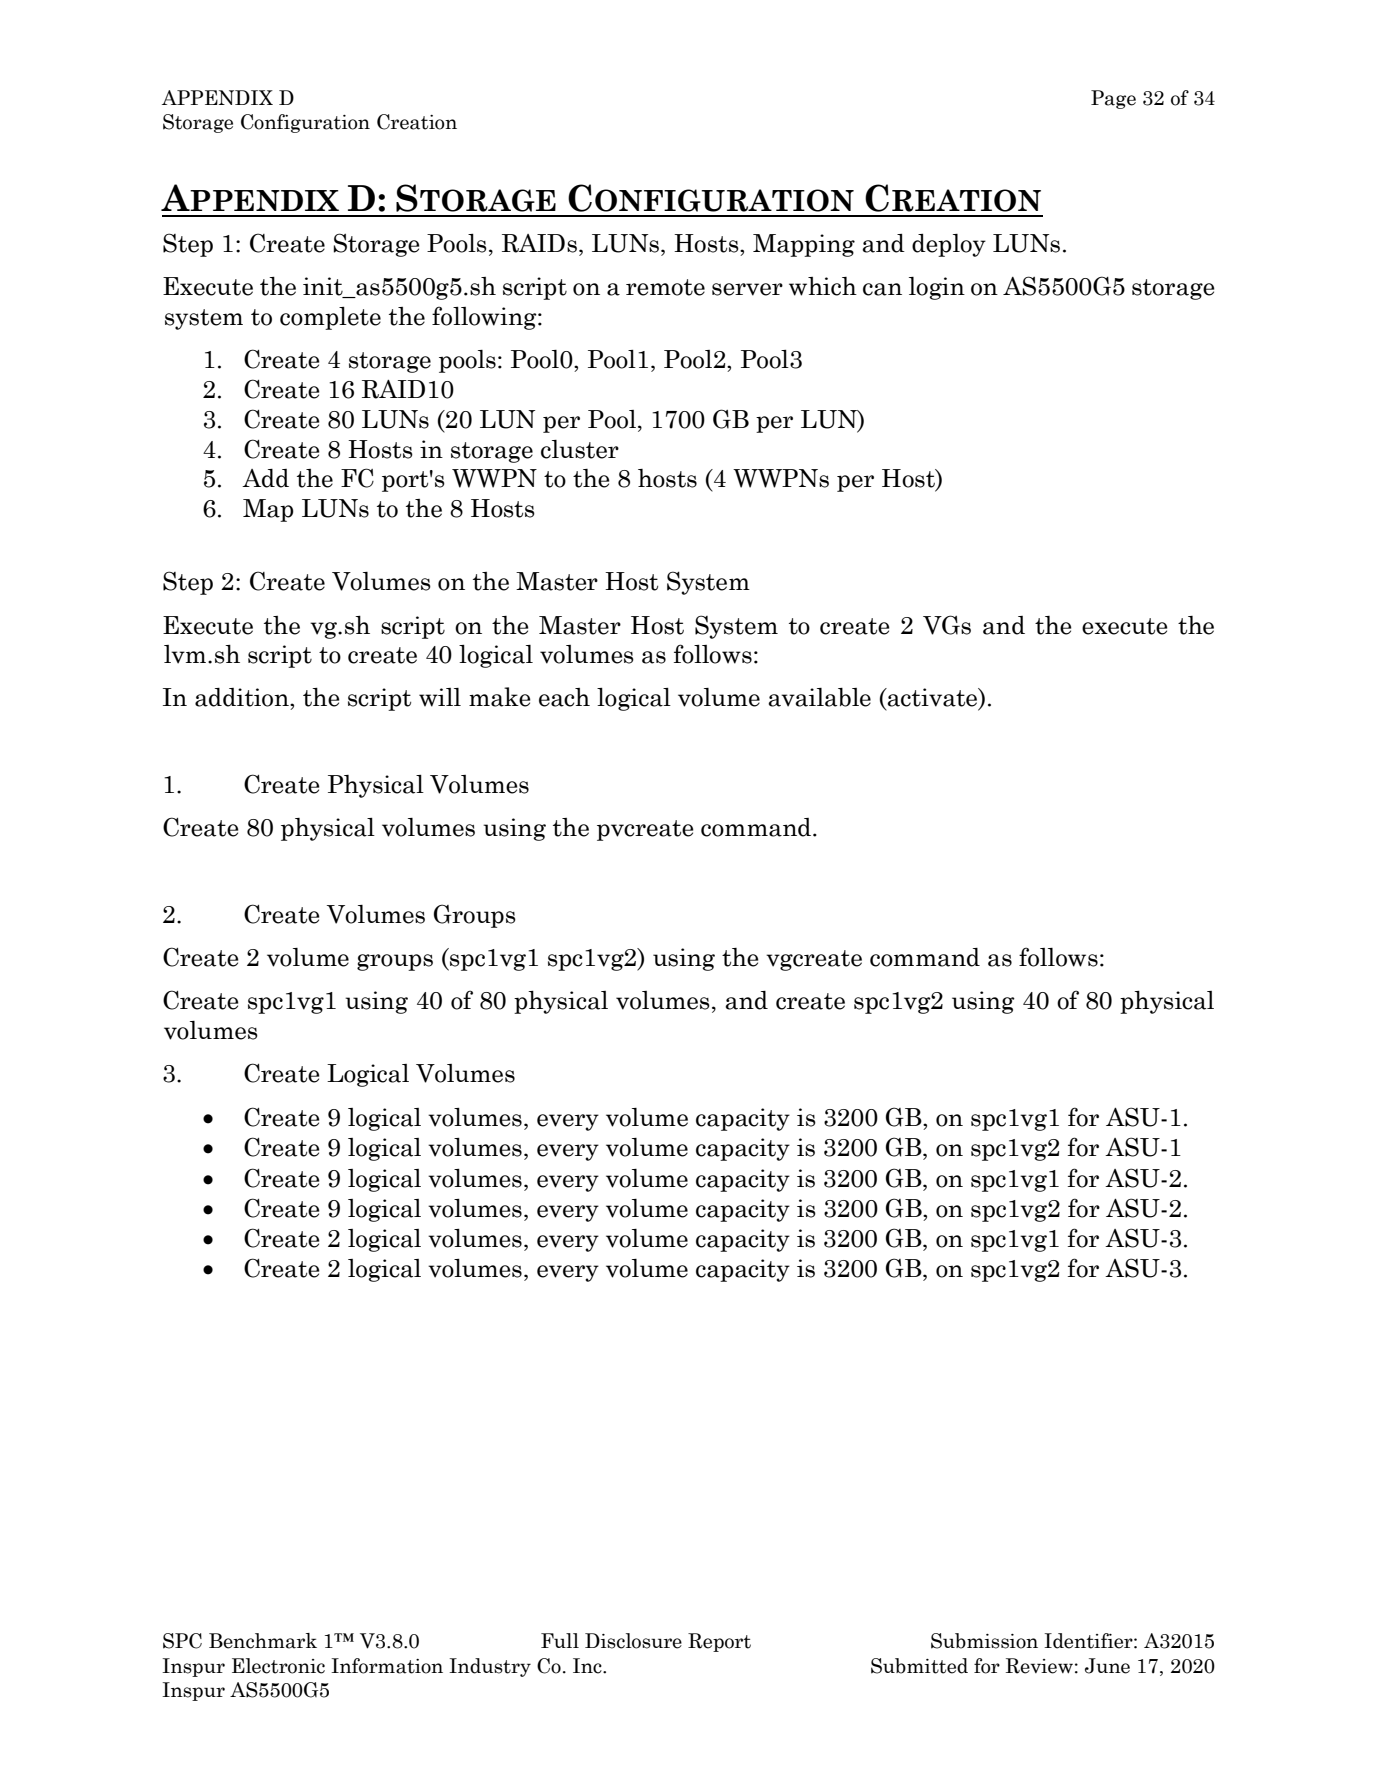 The image size is (1377, 1782). I want to click on will, so click(440, 697).
